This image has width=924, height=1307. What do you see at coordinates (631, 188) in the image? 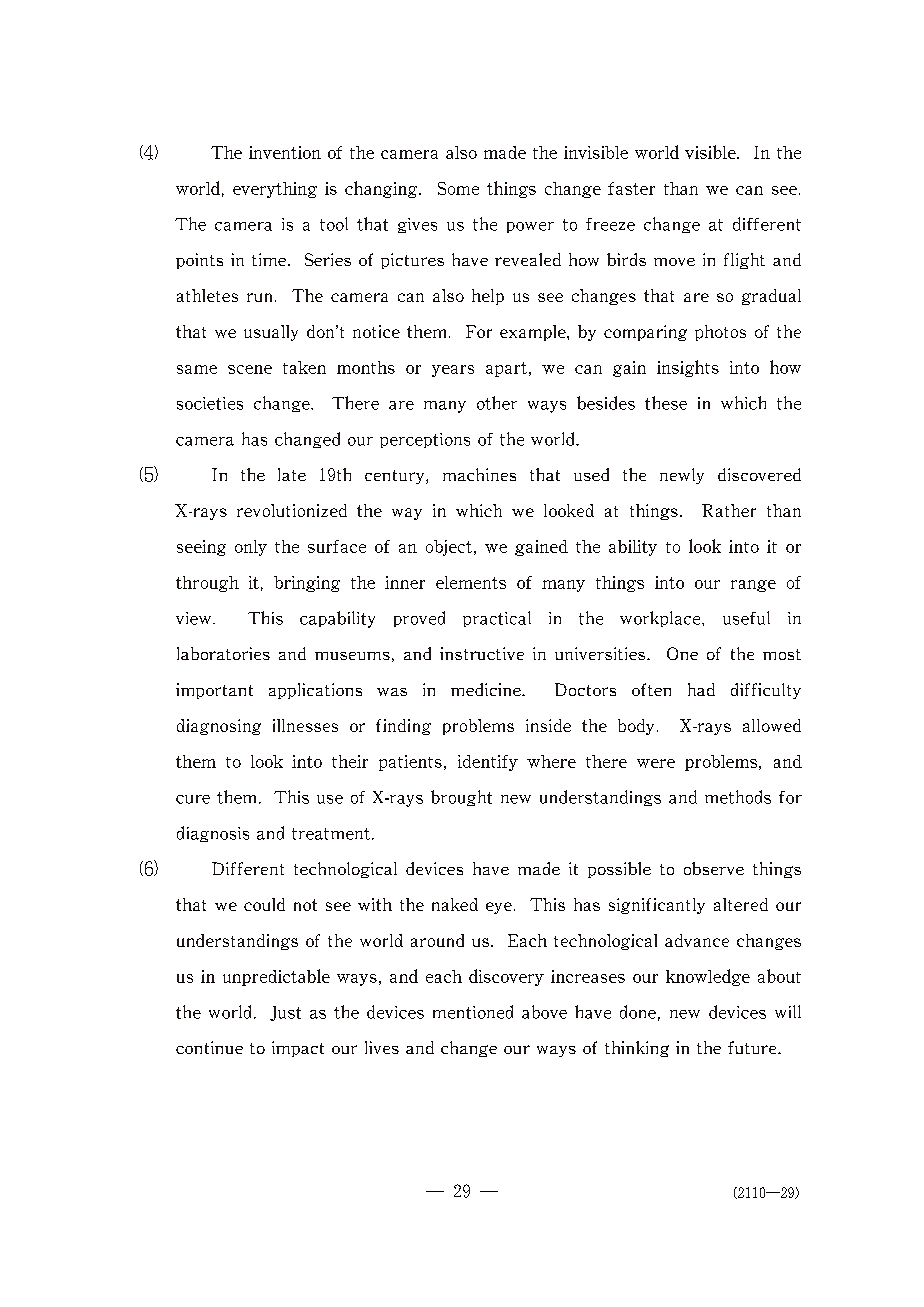
I see `faster` at bounding box center [631, 188].
